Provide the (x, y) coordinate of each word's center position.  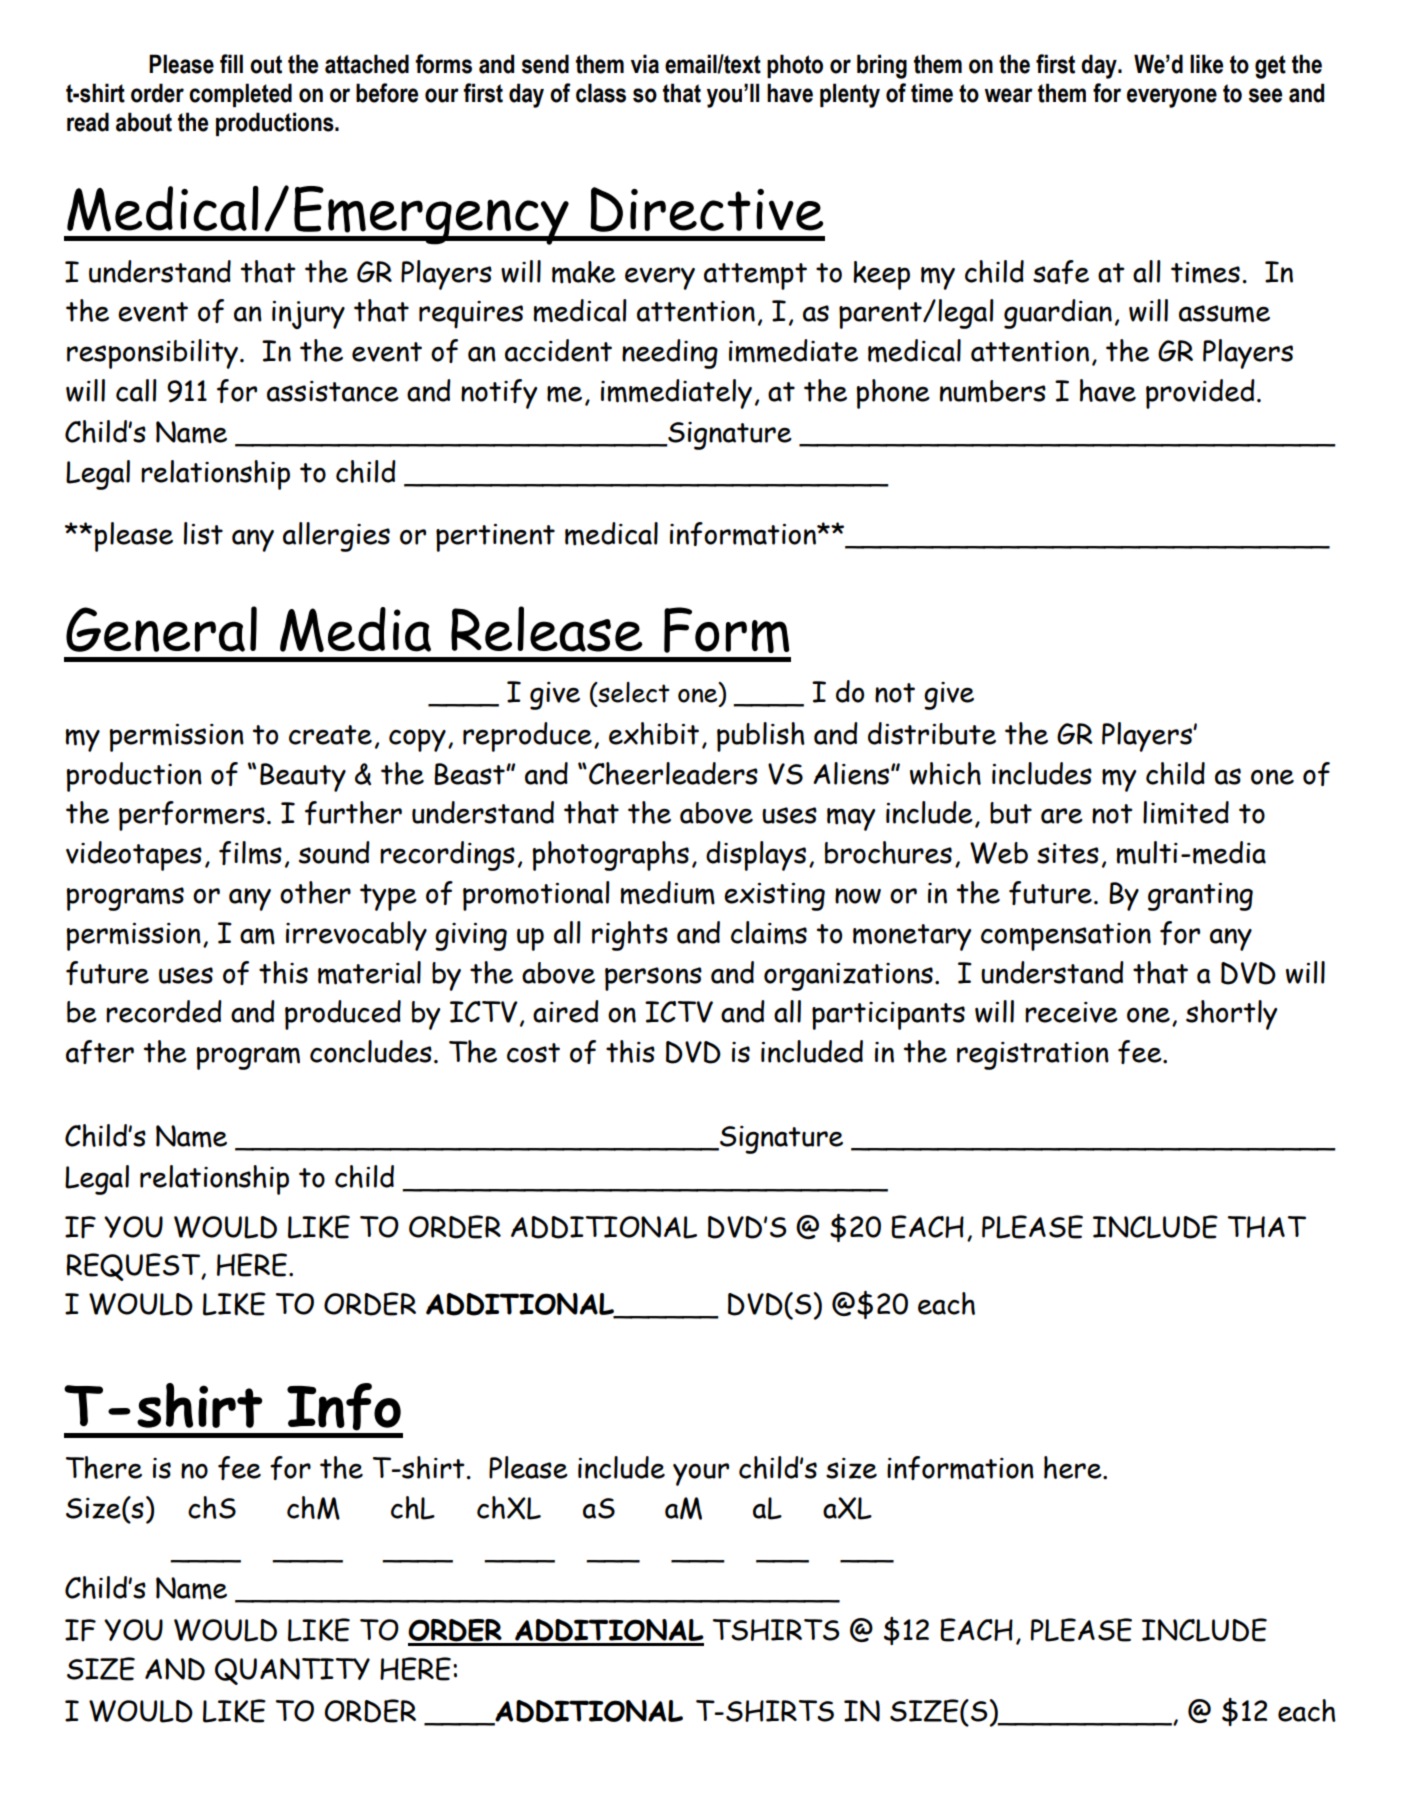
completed (240, 95)
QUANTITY (292, 1671)
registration (1033, 1056)
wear (1008, 95)
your (701, 1474)
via (645, 64)
